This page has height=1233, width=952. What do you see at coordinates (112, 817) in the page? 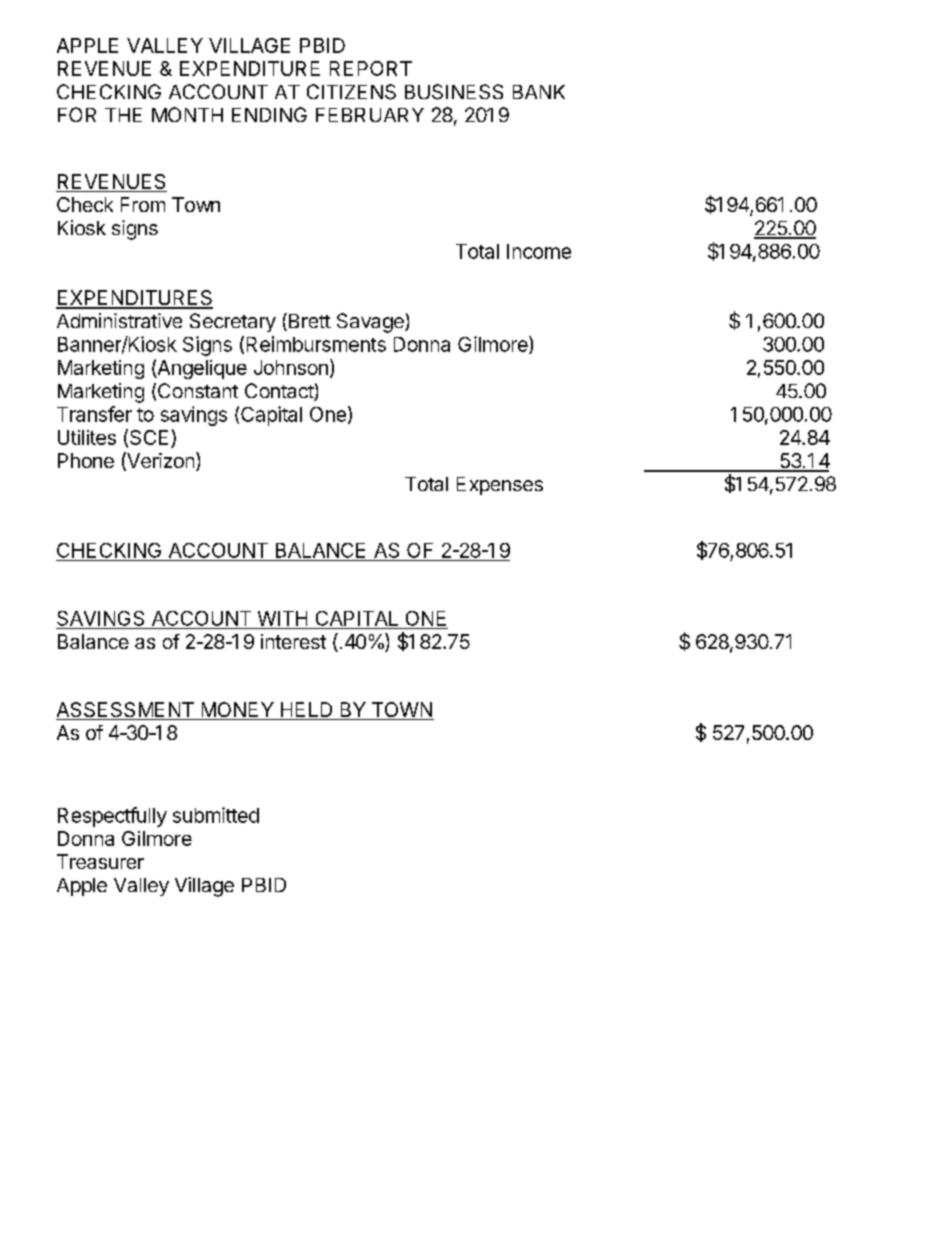
I see `Respectfully` at bounding box center [112, 817].
